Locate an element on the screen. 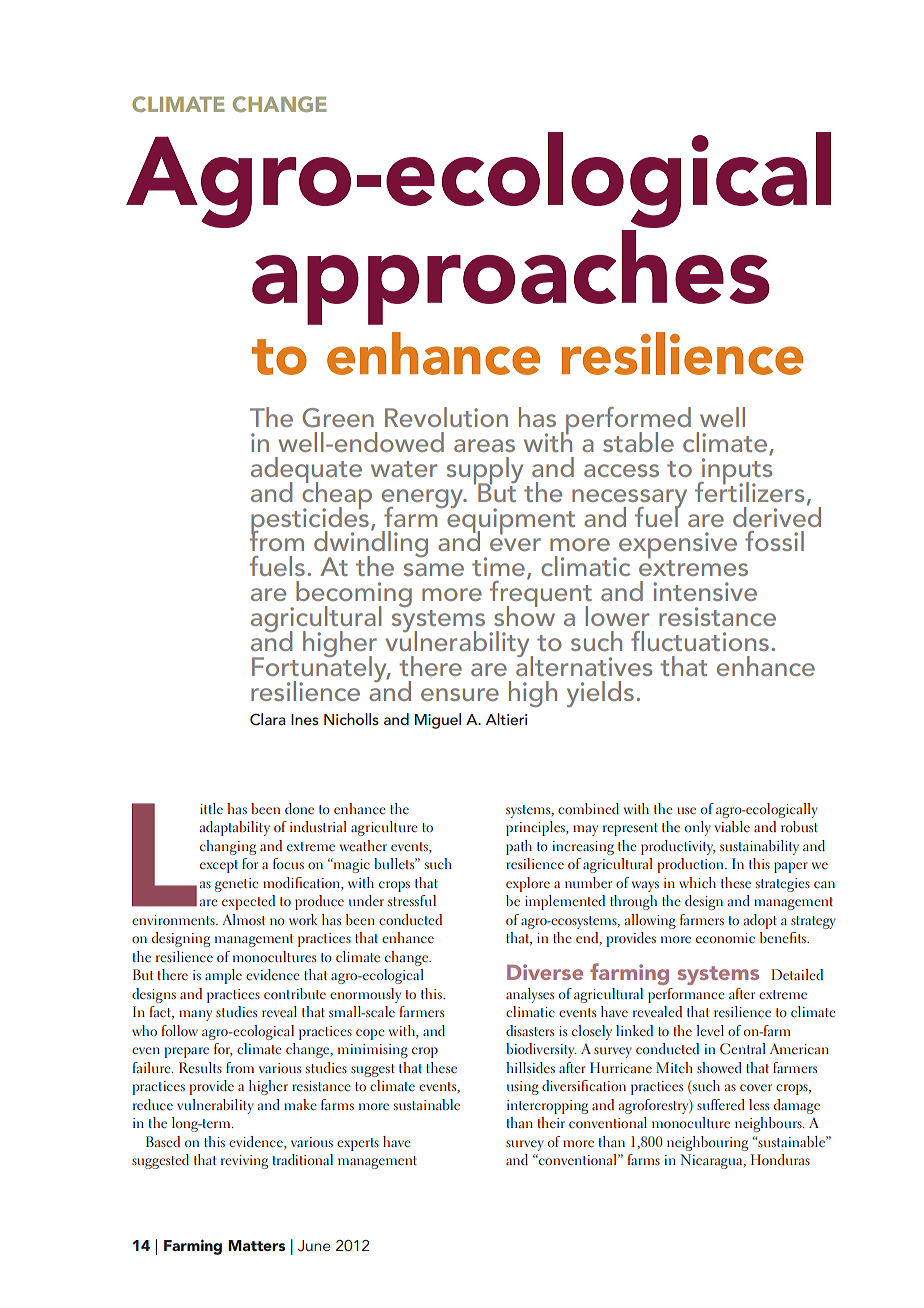 The width and height of the screenshot is (924, 1308). explore is located at coordinates (528, 884).
